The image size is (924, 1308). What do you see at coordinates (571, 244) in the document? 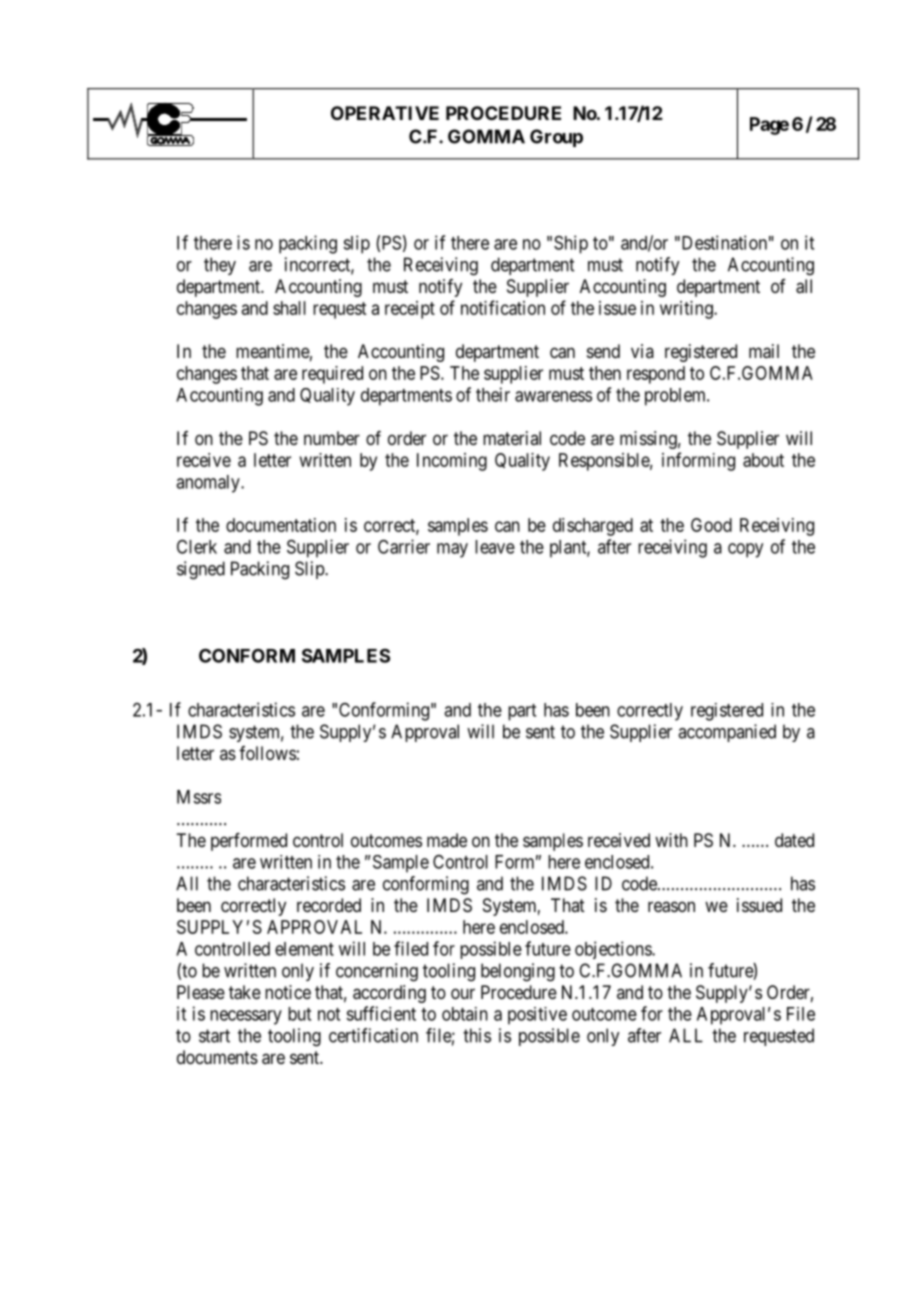
I see `Ship` at bounding box center [571, 244].
